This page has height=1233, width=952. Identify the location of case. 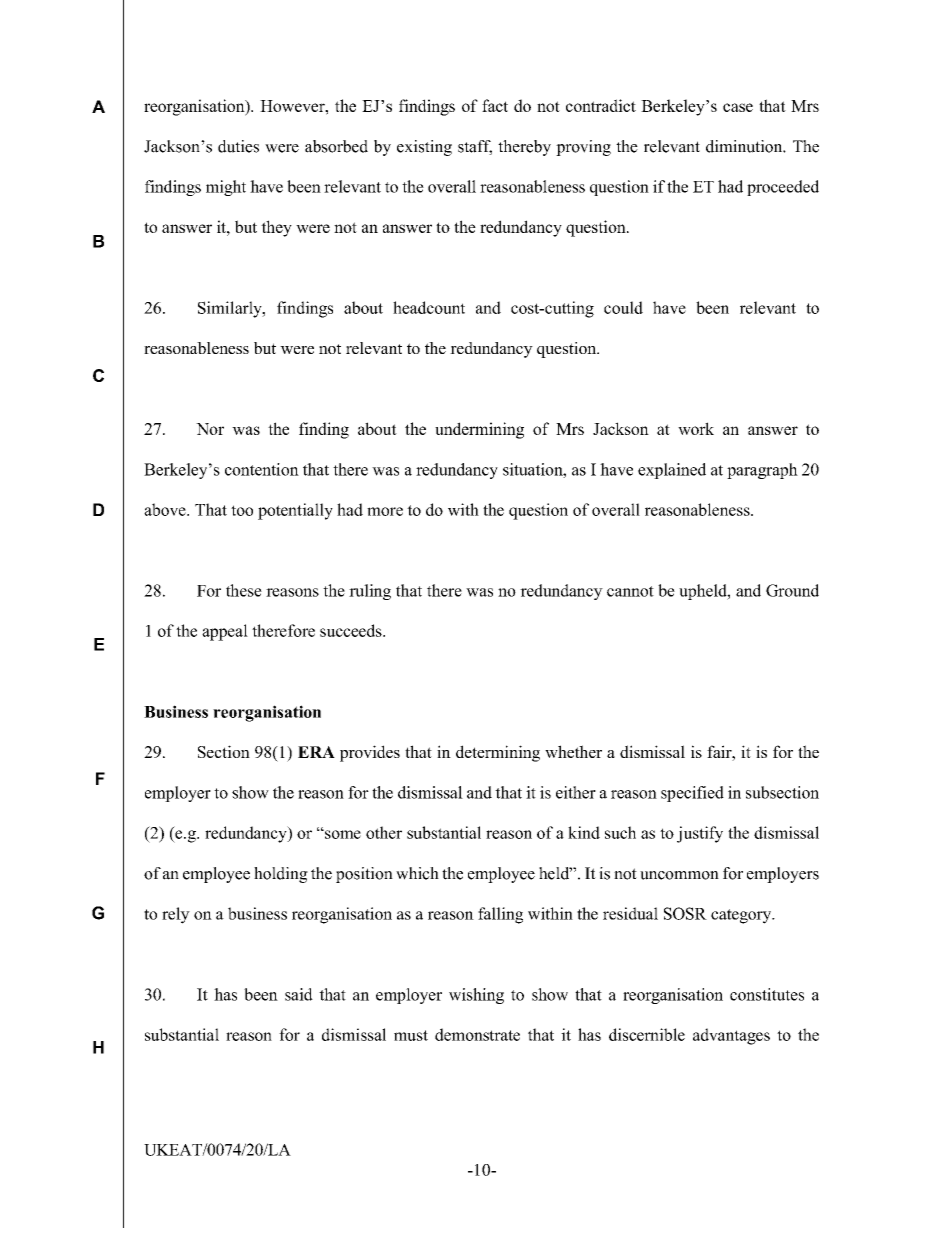
(738, 107).
